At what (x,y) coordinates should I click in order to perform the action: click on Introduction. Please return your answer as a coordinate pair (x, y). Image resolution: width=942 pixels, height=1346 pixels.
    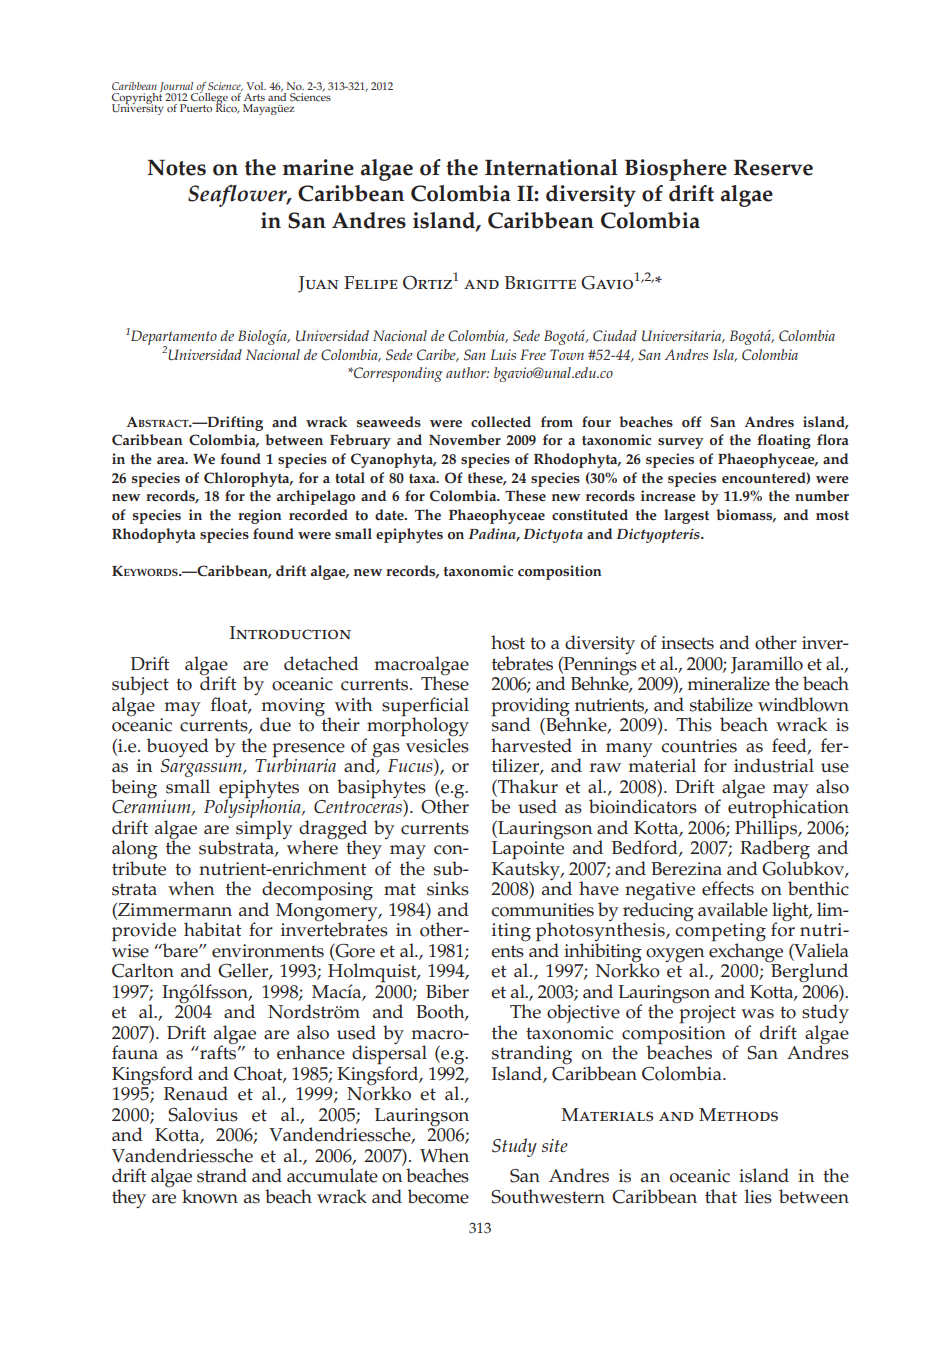
    Looking at the image, I should click on (290, 633).
